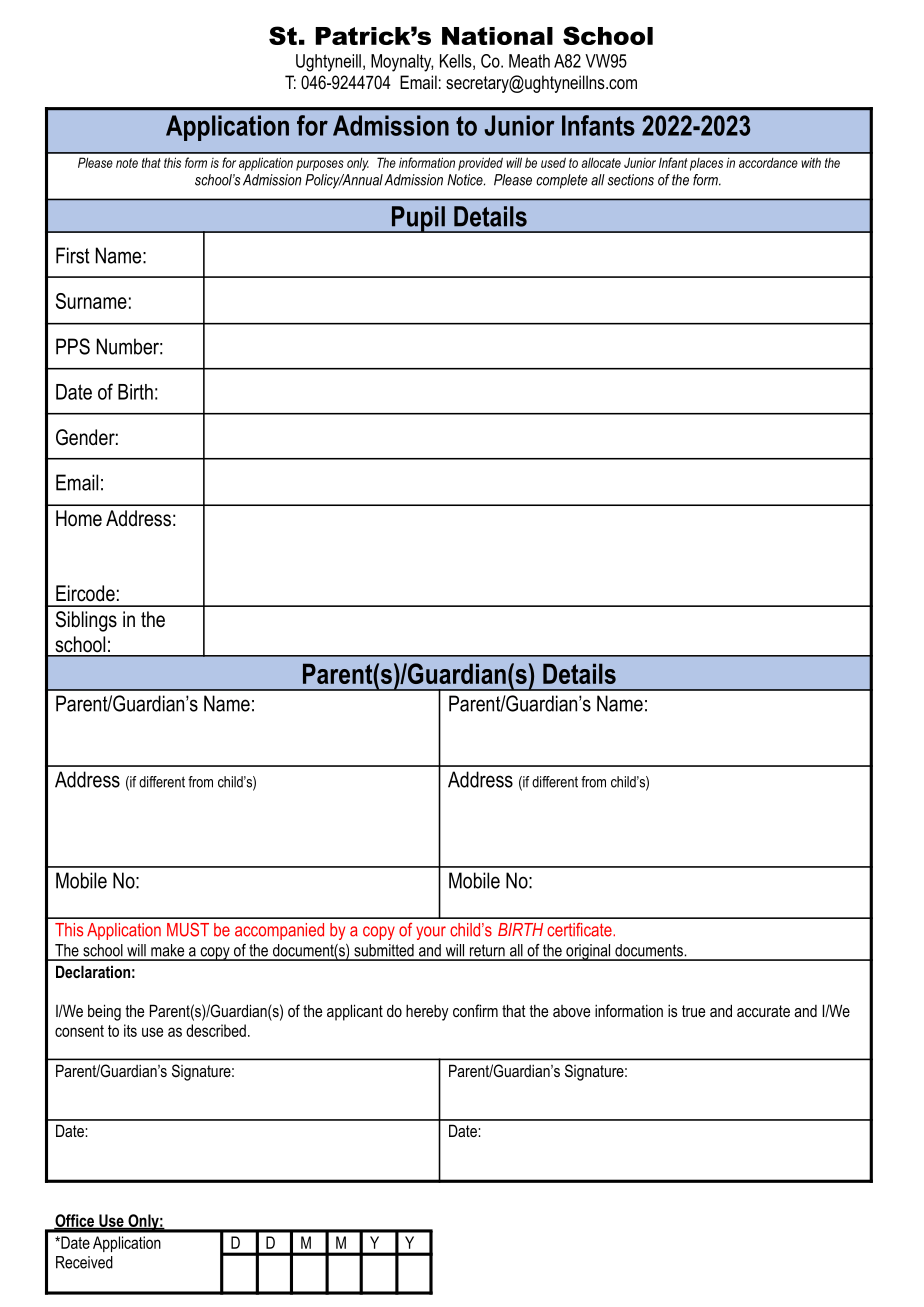 The image size is (924, 1307). What do you see at coordinates (418, 219) in the page?
I see `Pupil` at bounding box center [418, 219].
